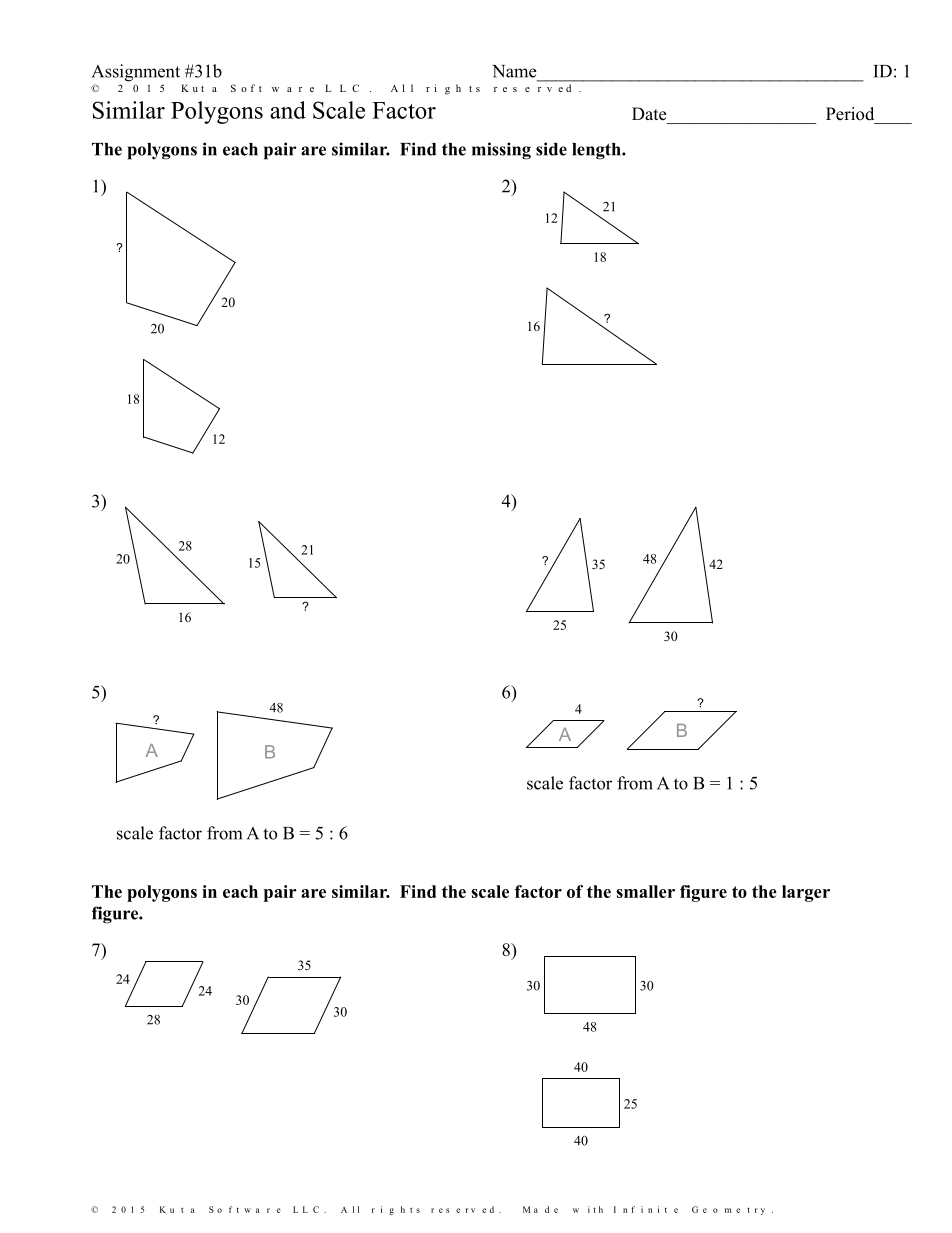 This document has height=1233, width=952. Describe the element at coordinates (597, 151) in the document. I see `length` at that location.
